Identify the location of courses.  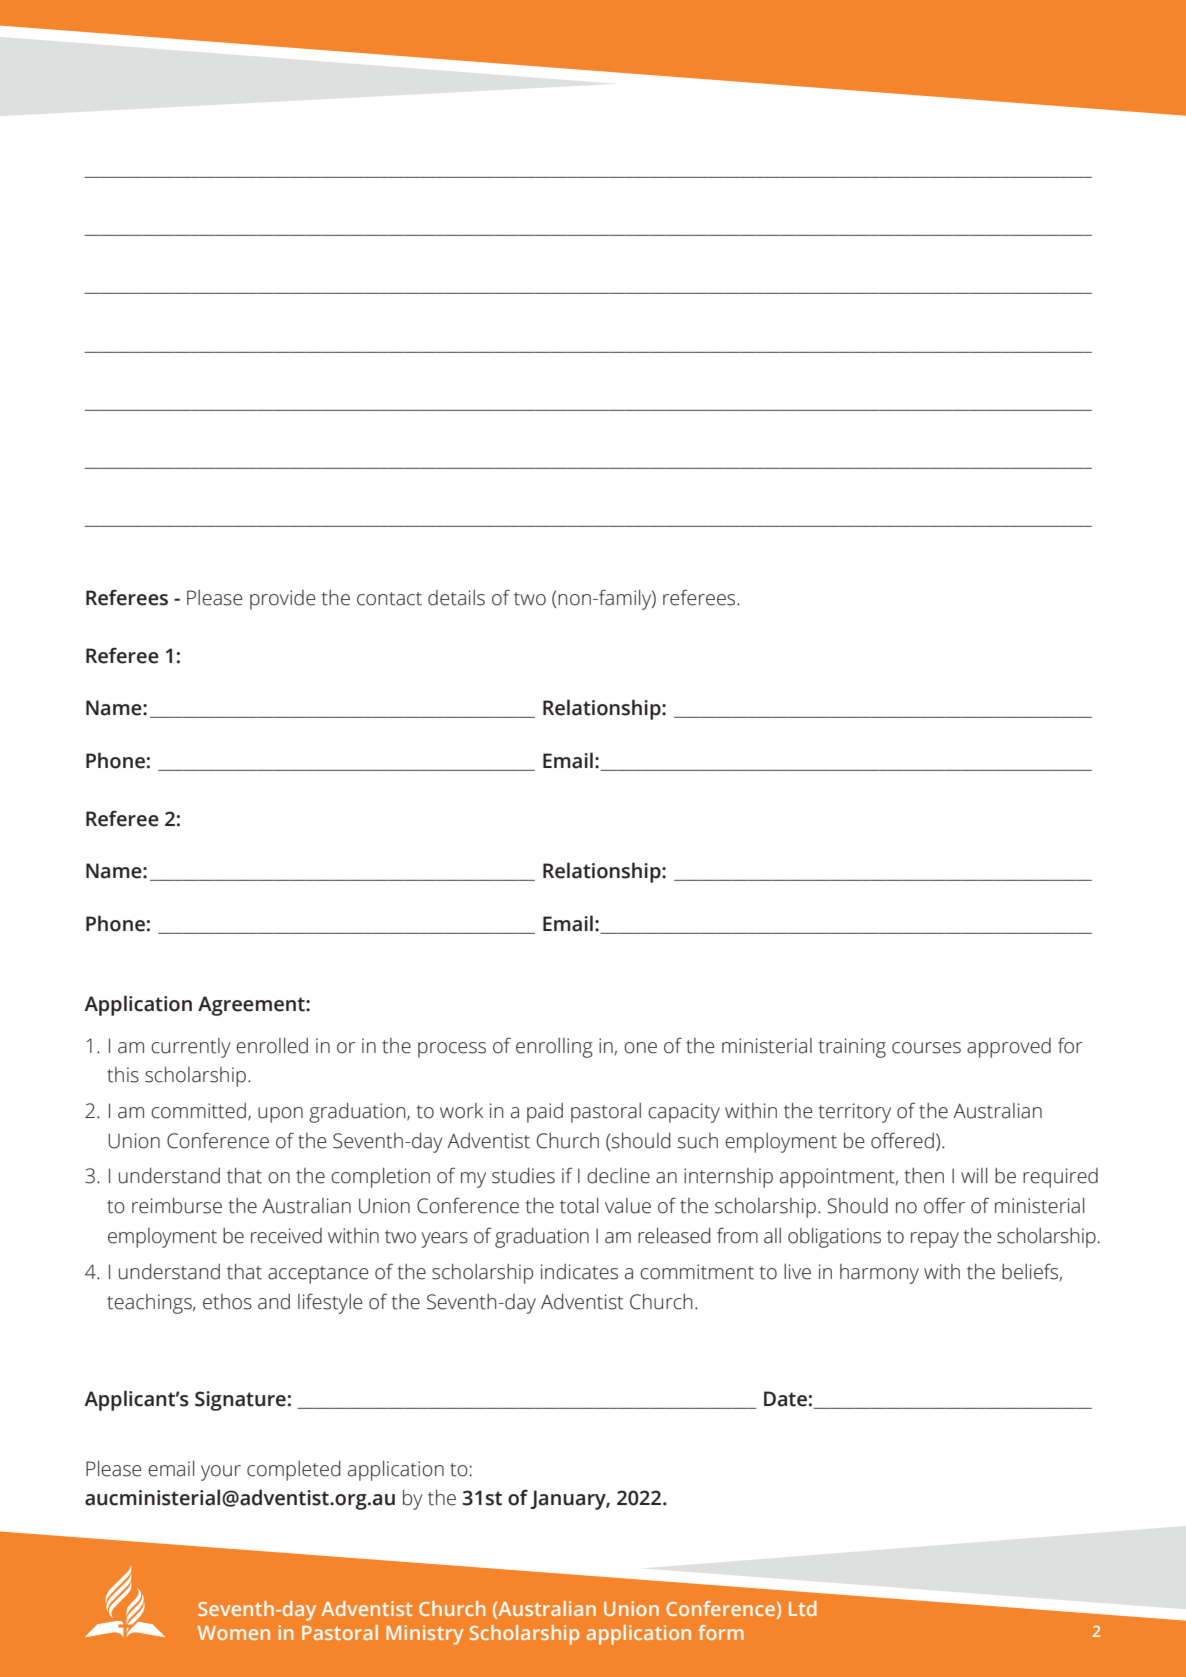
(926, 1048).
